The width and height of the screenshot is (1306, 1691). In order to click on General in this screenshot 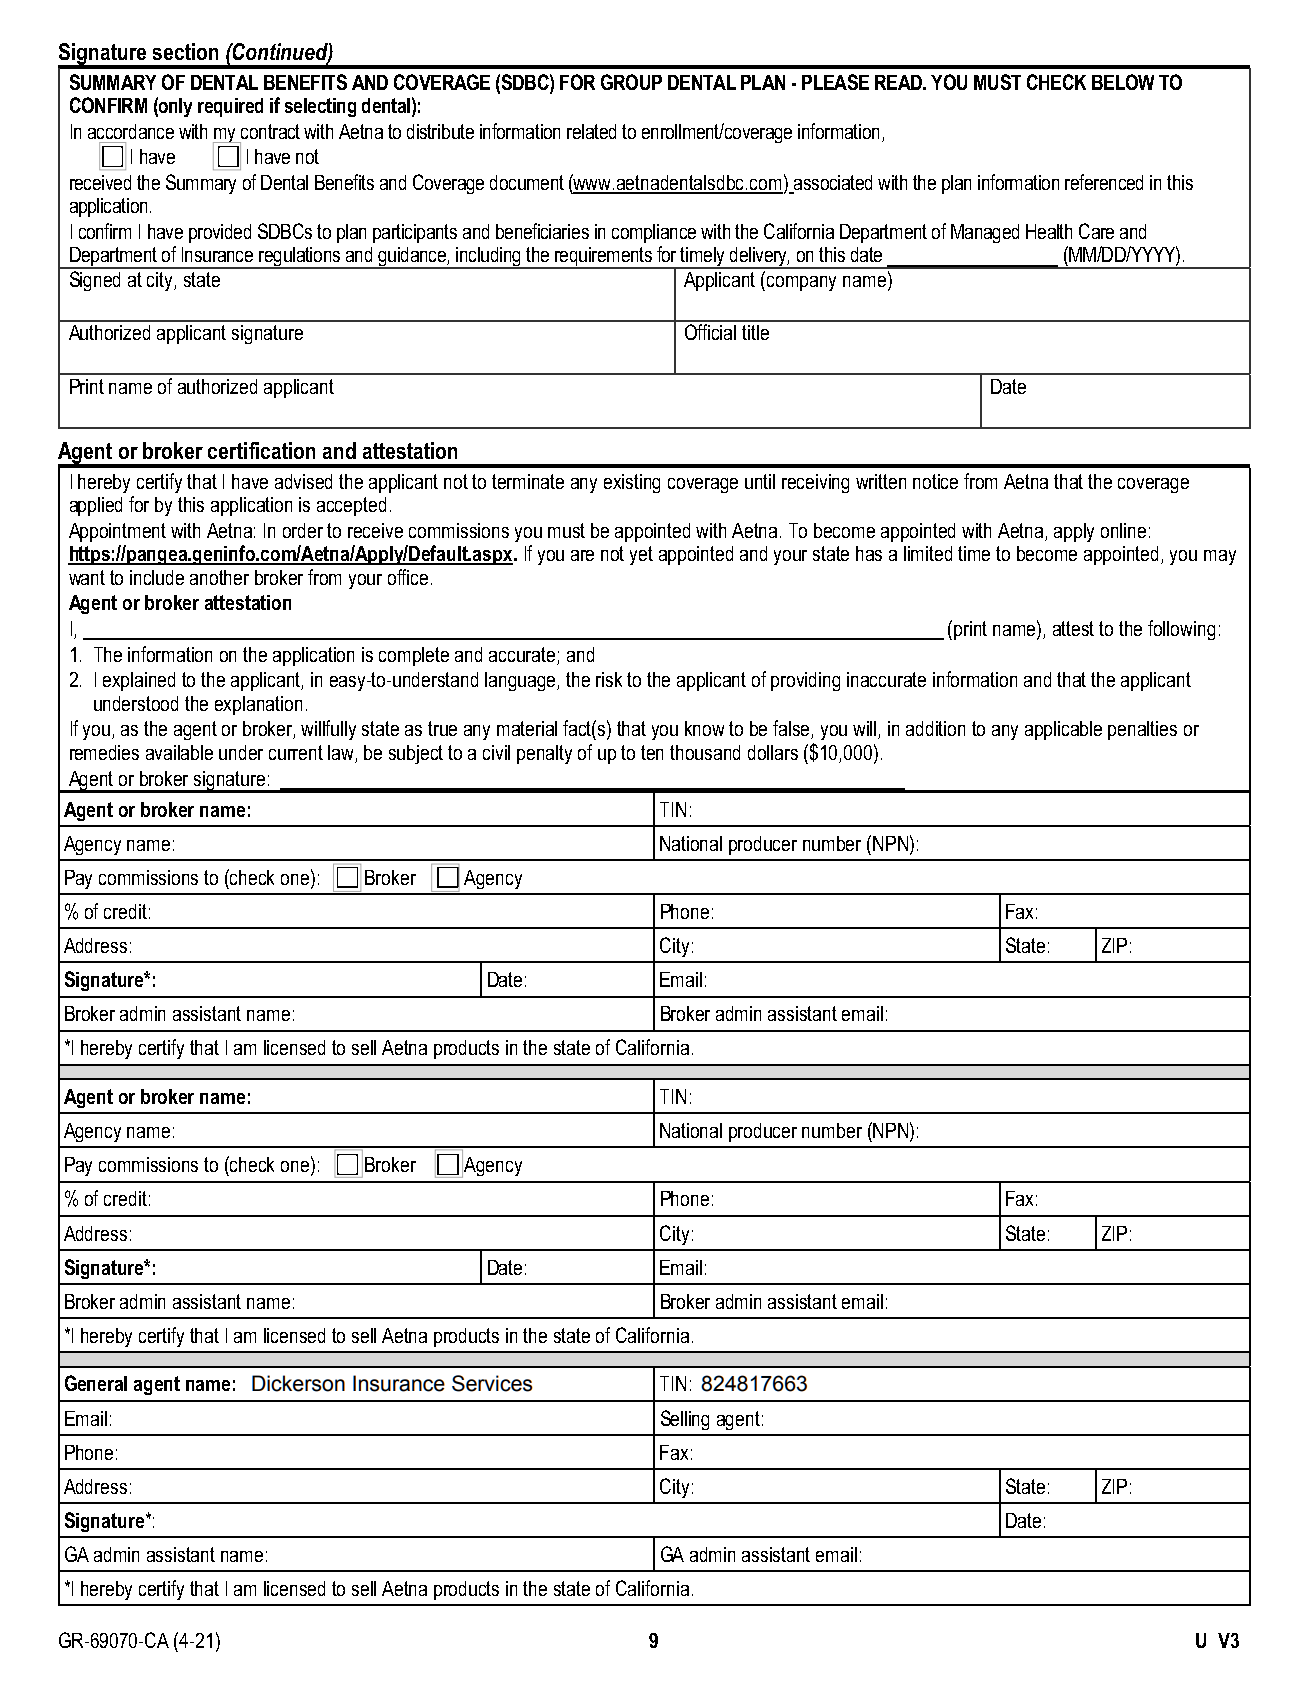, I will do `click(96, 1383)`.
